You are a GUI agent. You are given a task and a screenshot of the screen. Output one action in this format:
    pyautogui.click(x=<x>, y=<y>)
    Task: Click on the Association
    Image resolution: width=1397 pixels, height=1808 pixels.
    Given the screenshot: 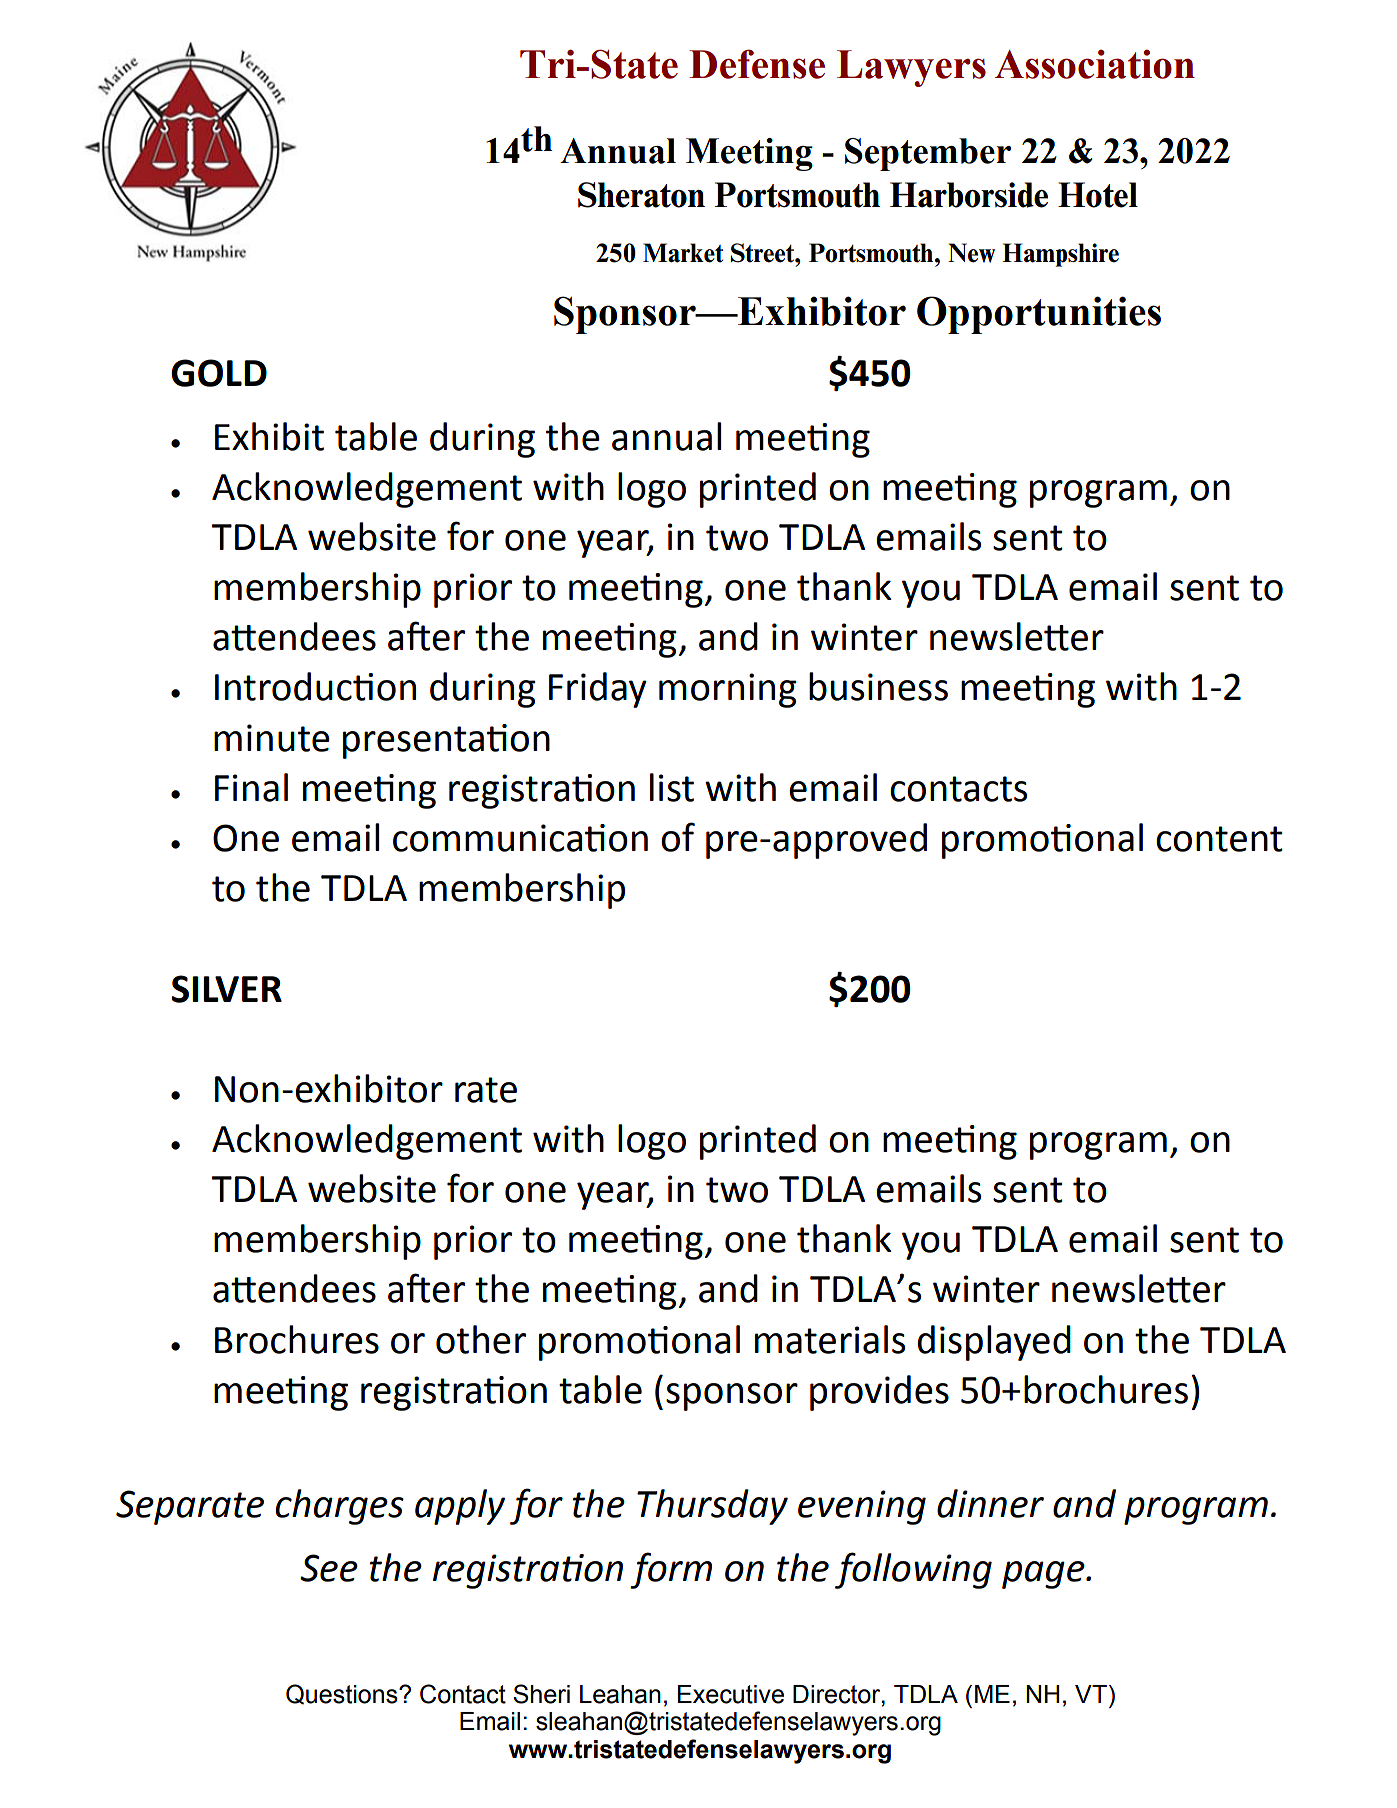 What is the action you would take?
    pyautogui.click(x=1095, y=64)
